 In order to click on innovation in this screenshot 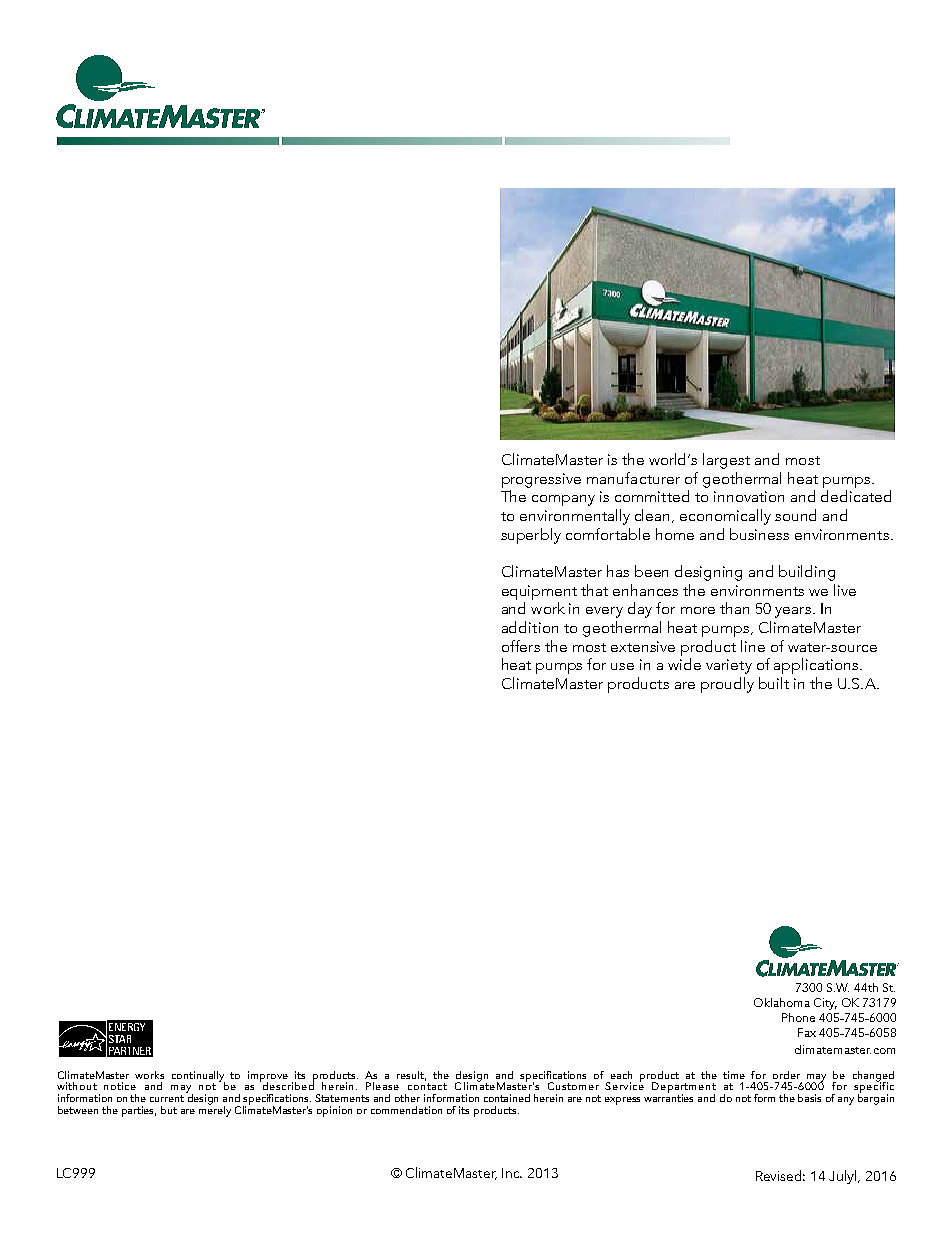, I will do `click(749, 496)`.
